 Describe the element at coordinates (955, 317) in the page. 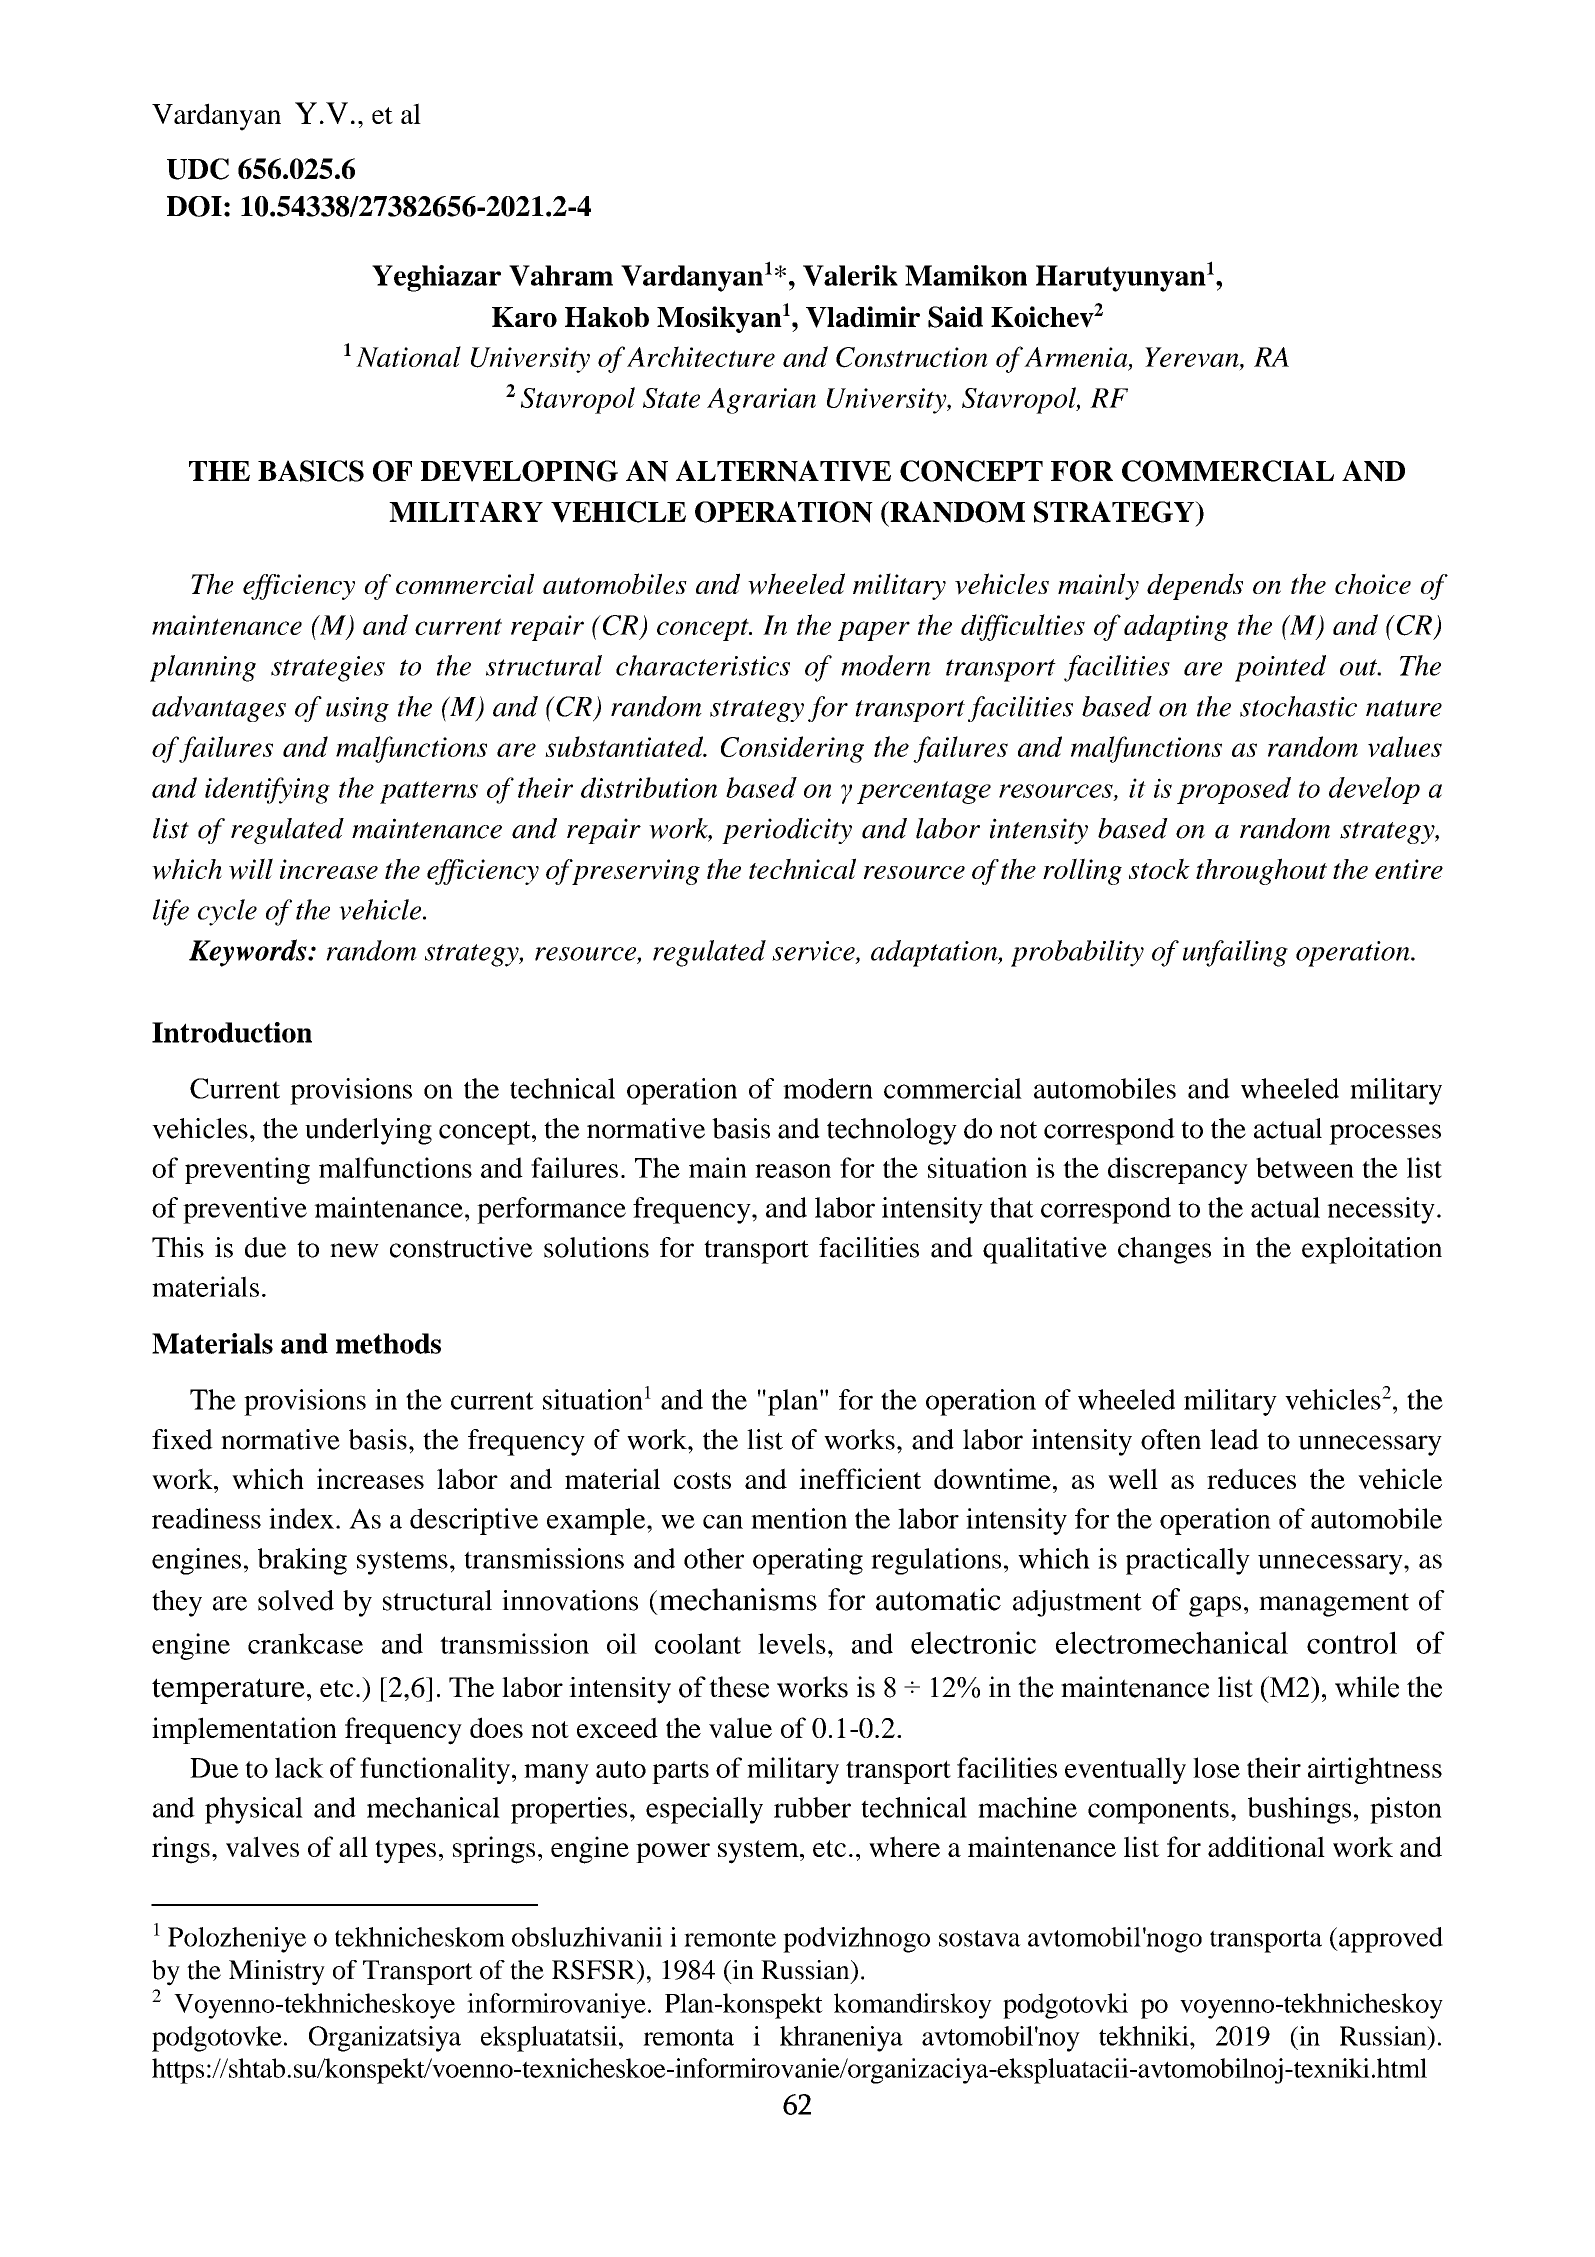

I see `Said` at that location.
